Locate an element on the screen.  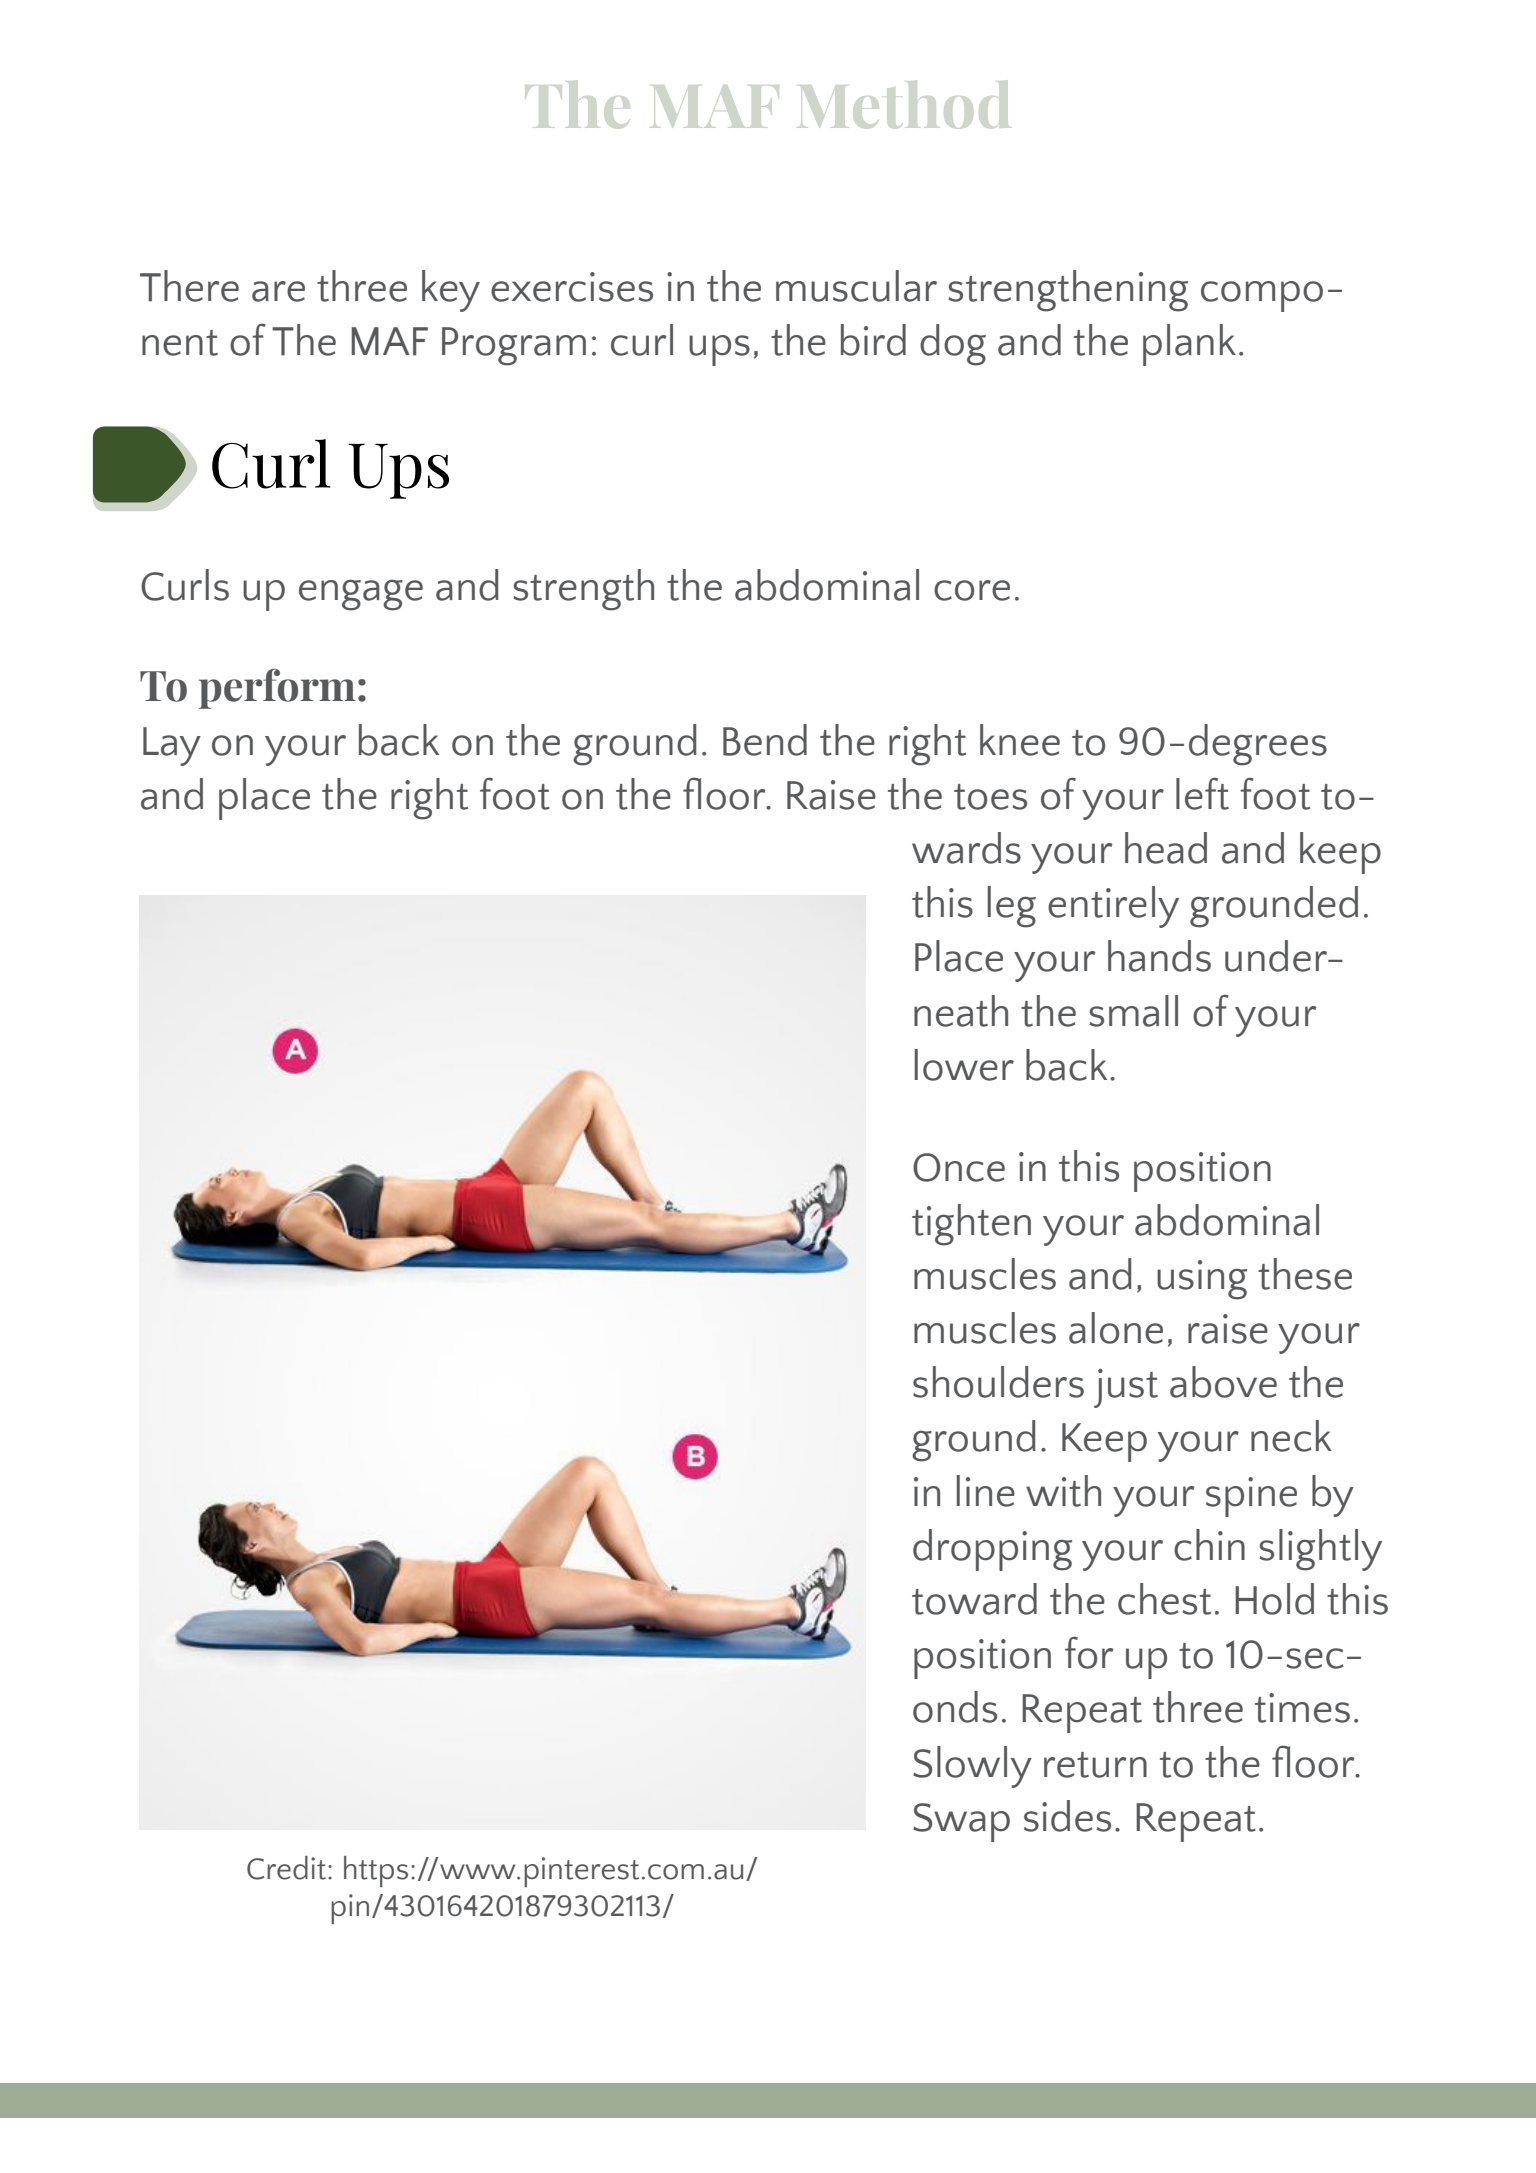
Credit is located at coordinates (288, 1868).
